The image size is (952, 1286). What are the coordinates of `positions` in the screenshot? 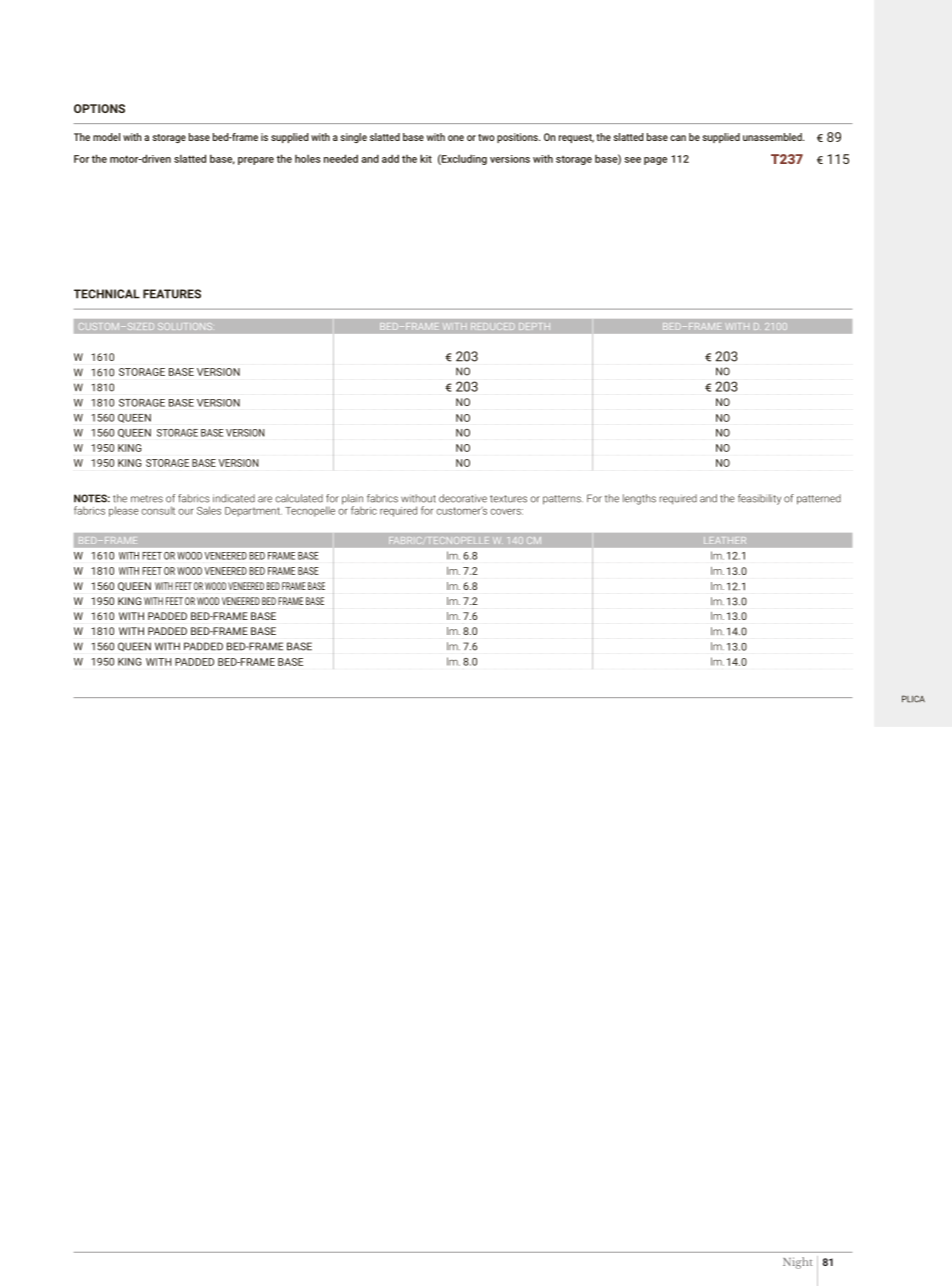 It's located at (518, 138).
